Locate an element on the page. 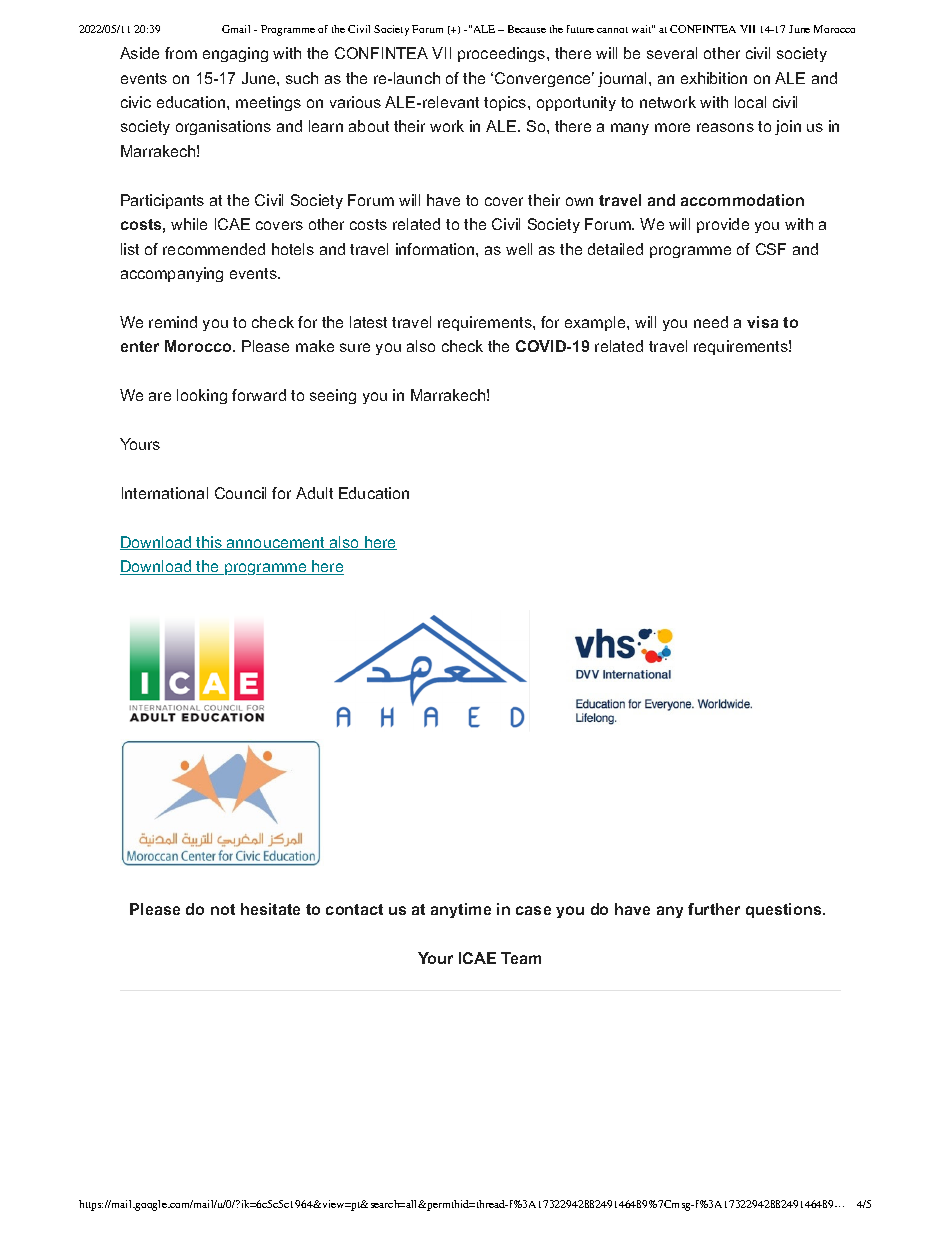  further is located at coordinates (714, 909).
